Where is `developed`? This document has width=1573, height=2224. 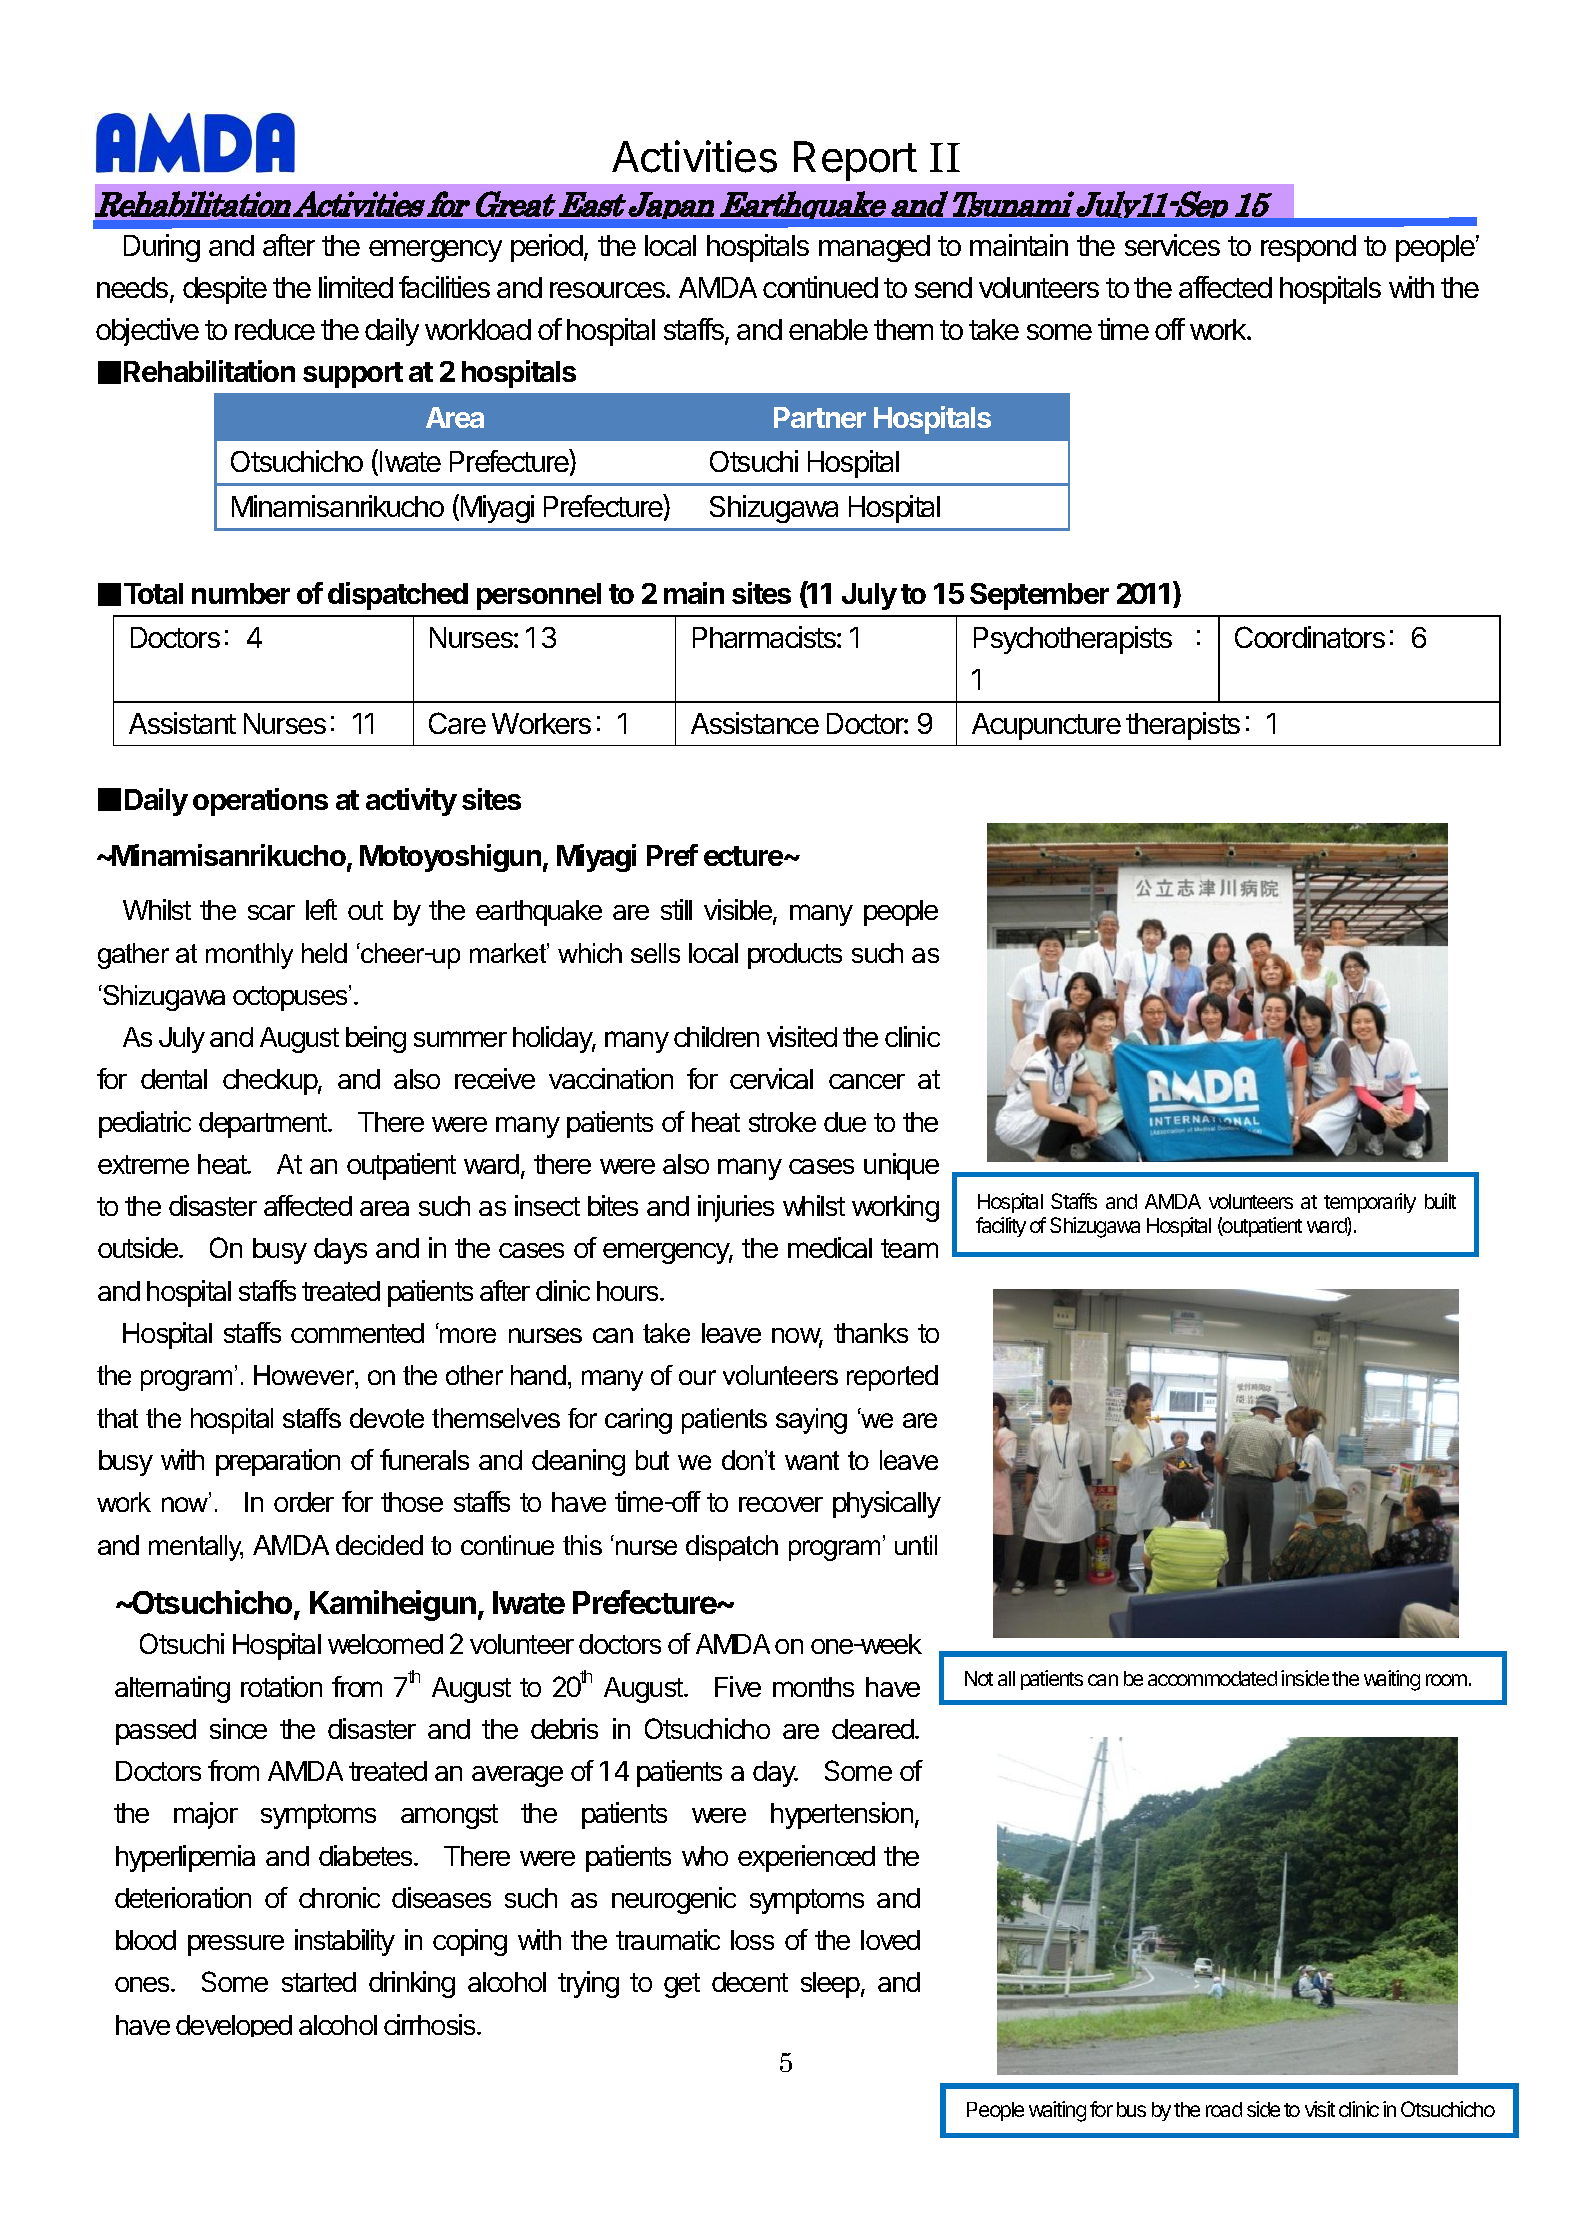
developed is located at coordinates (234, 2026).
